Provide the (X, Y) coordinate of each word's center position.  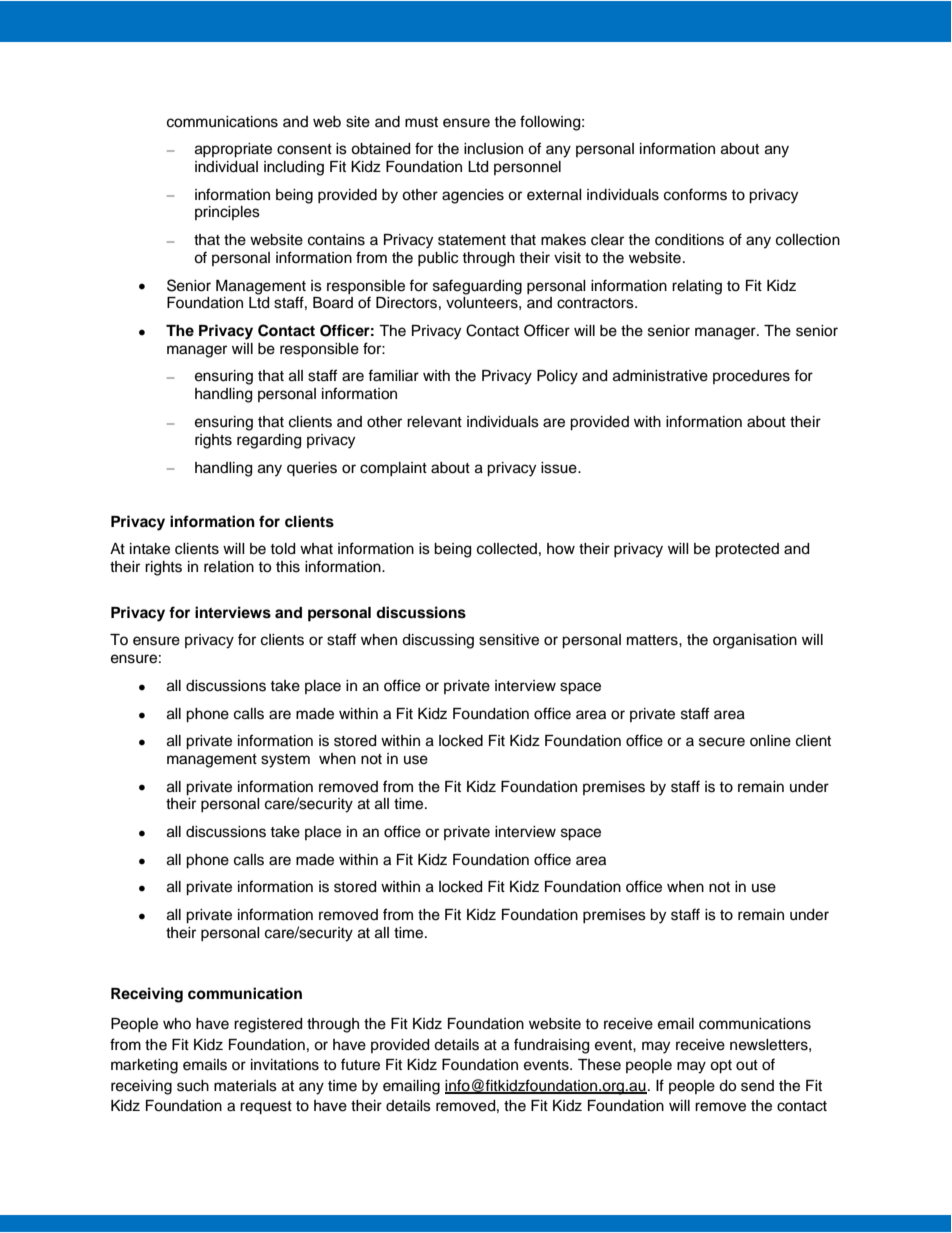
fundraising (551, 1046)
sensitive (509, 640)
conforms (695, 194)
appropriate (233, 150)
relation (229, 567)
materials (245, 1086)
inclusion (493, 149)
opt (721, 1067)
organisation (755, 641)
